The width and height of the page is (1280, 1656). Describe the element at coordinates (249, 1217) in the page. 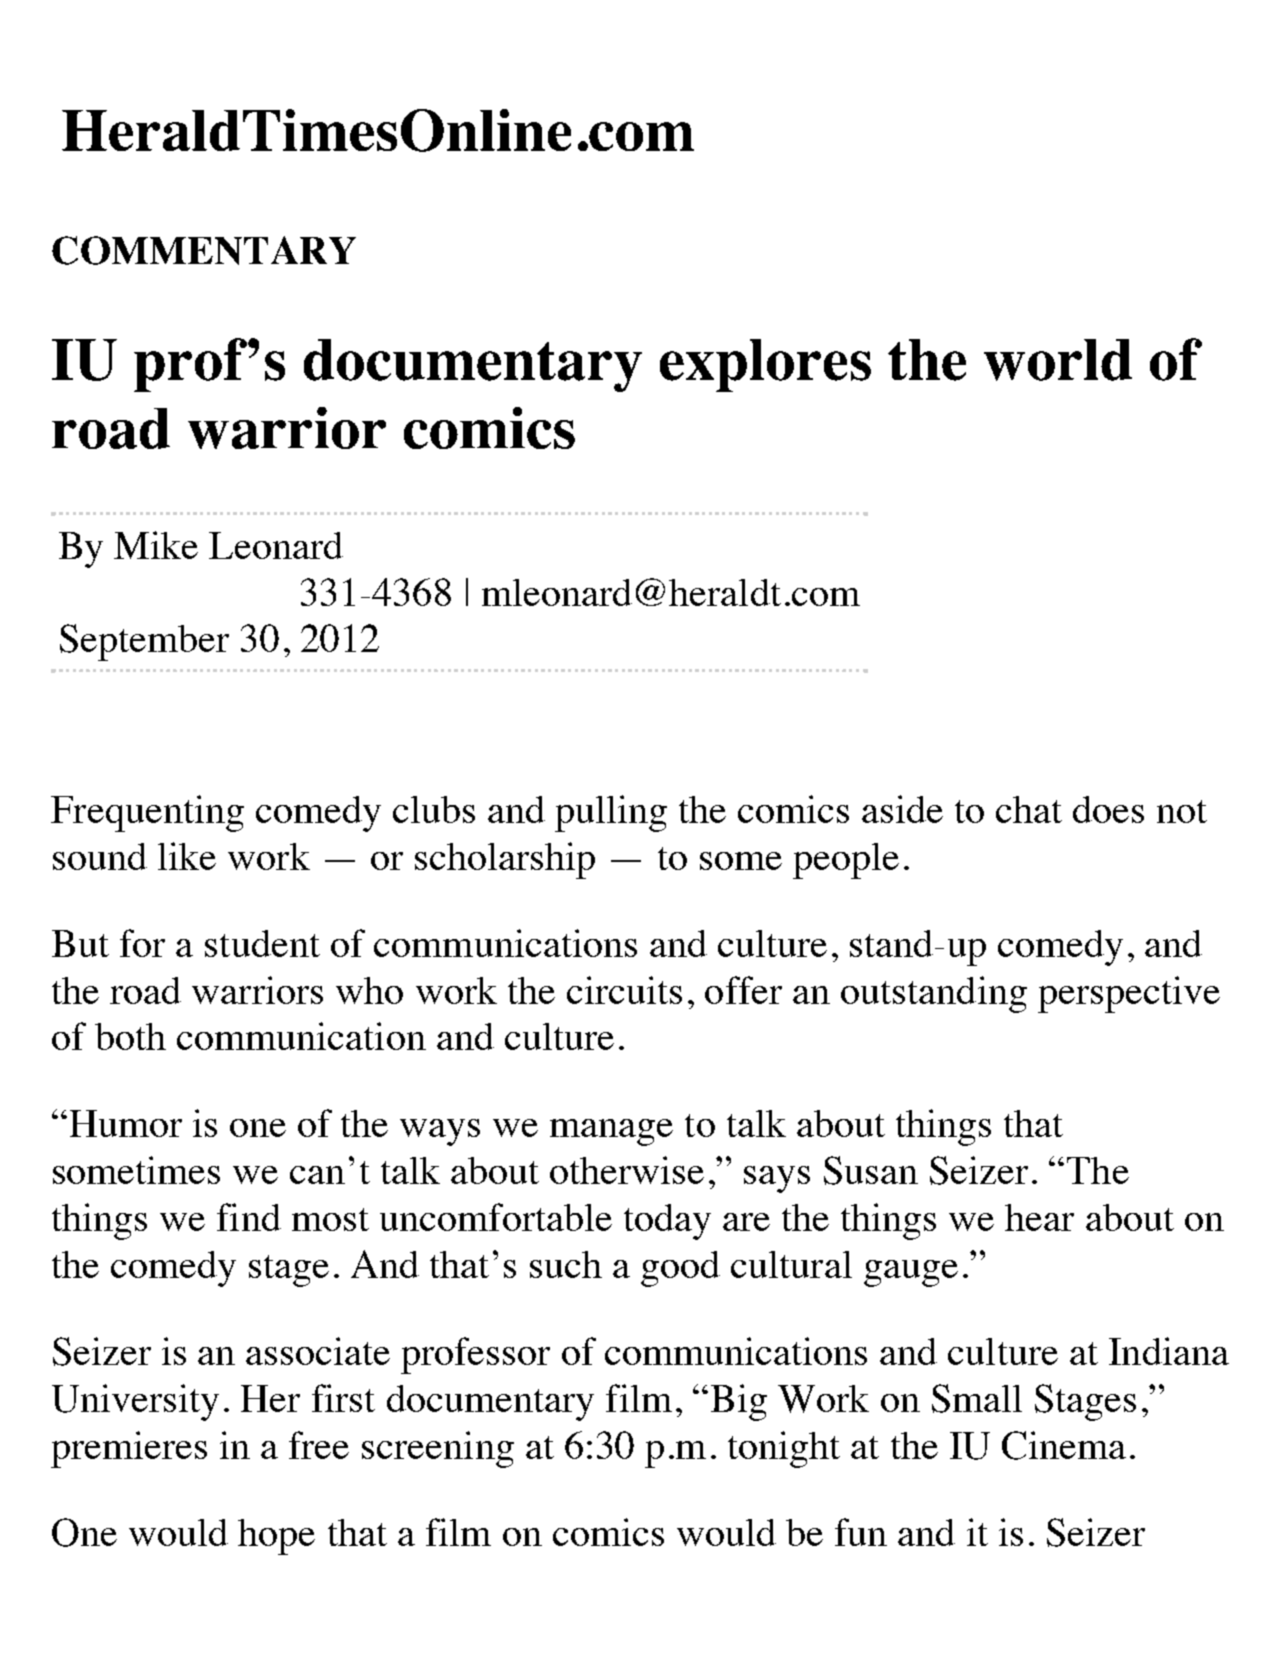

I see `find` at that location.
